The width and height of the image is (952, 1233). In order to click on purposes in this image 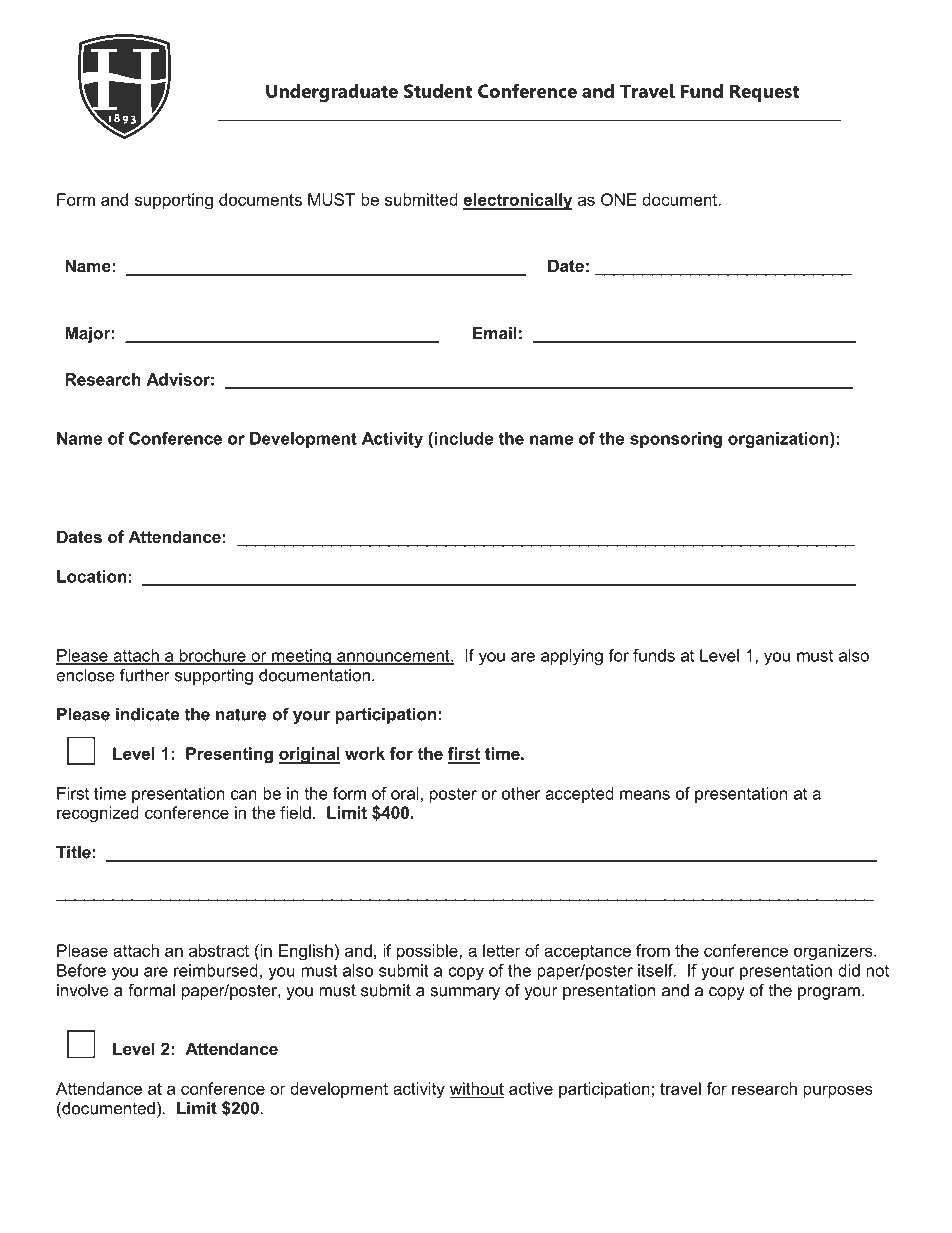, I will do `click(838, 1091)`.
